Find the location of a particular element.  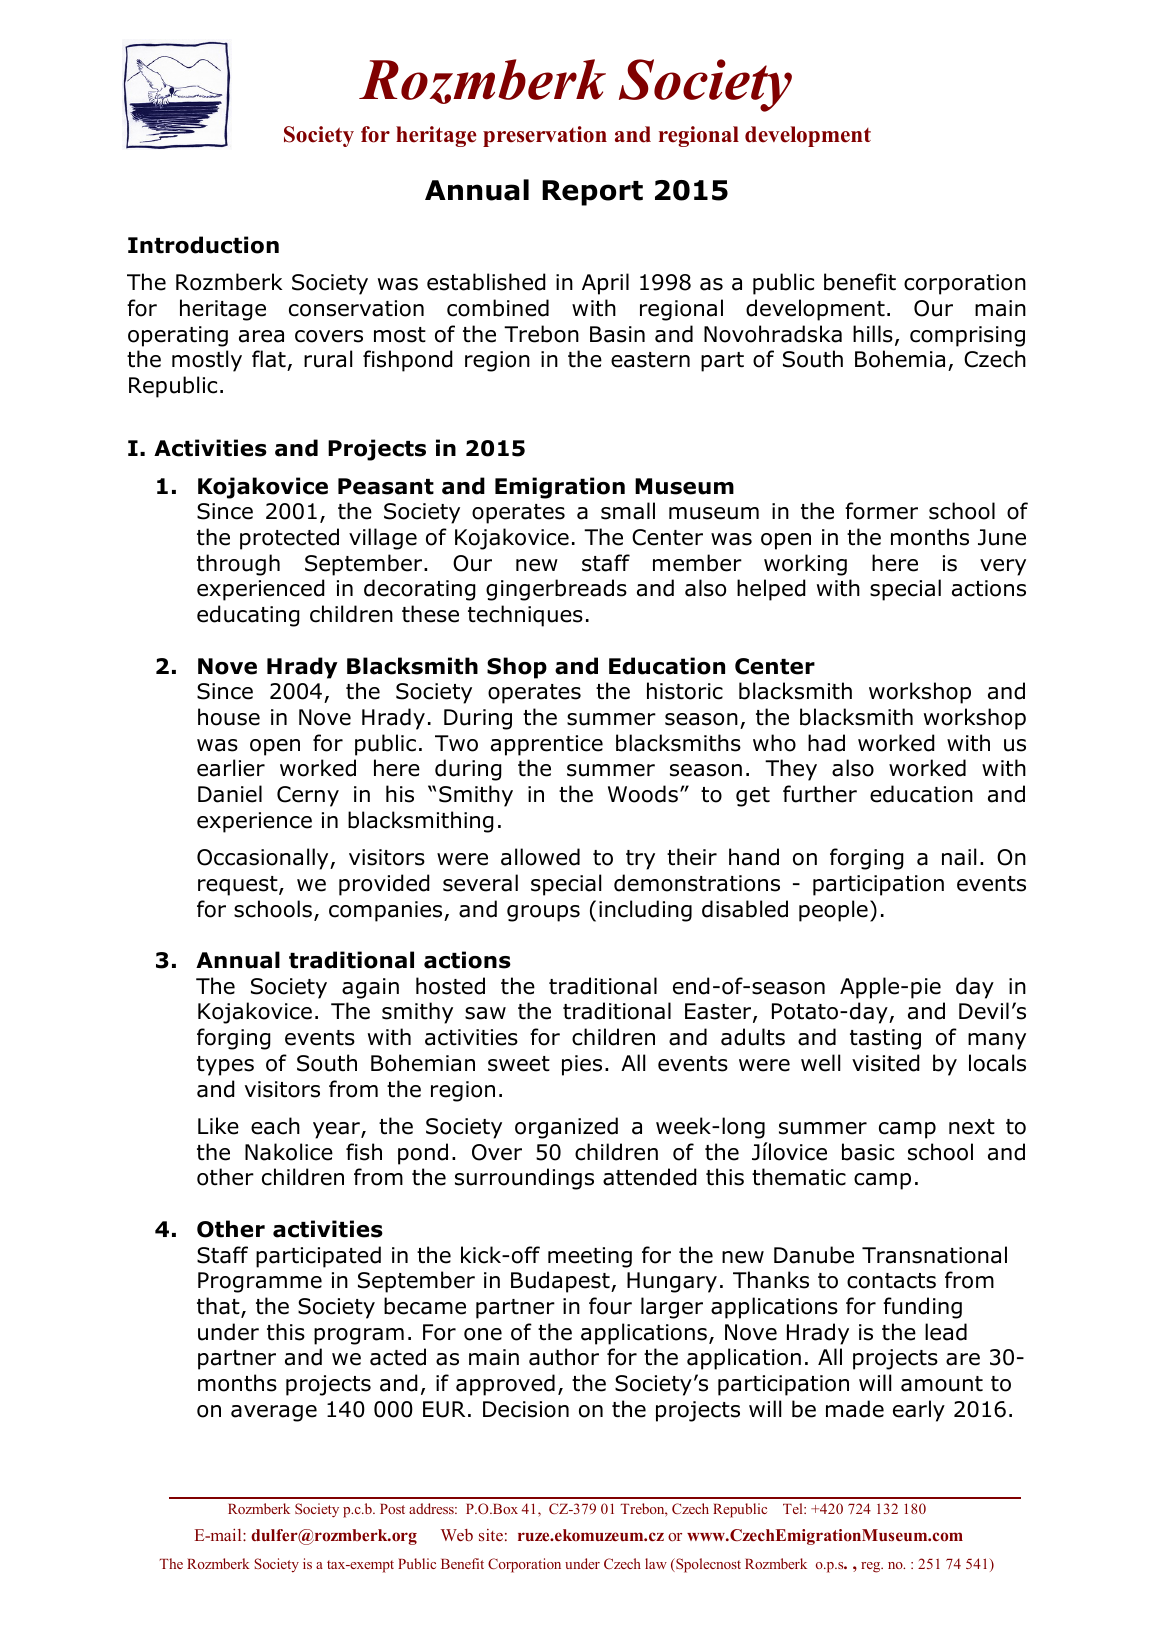

law is located at coordinates (656, 1563).
